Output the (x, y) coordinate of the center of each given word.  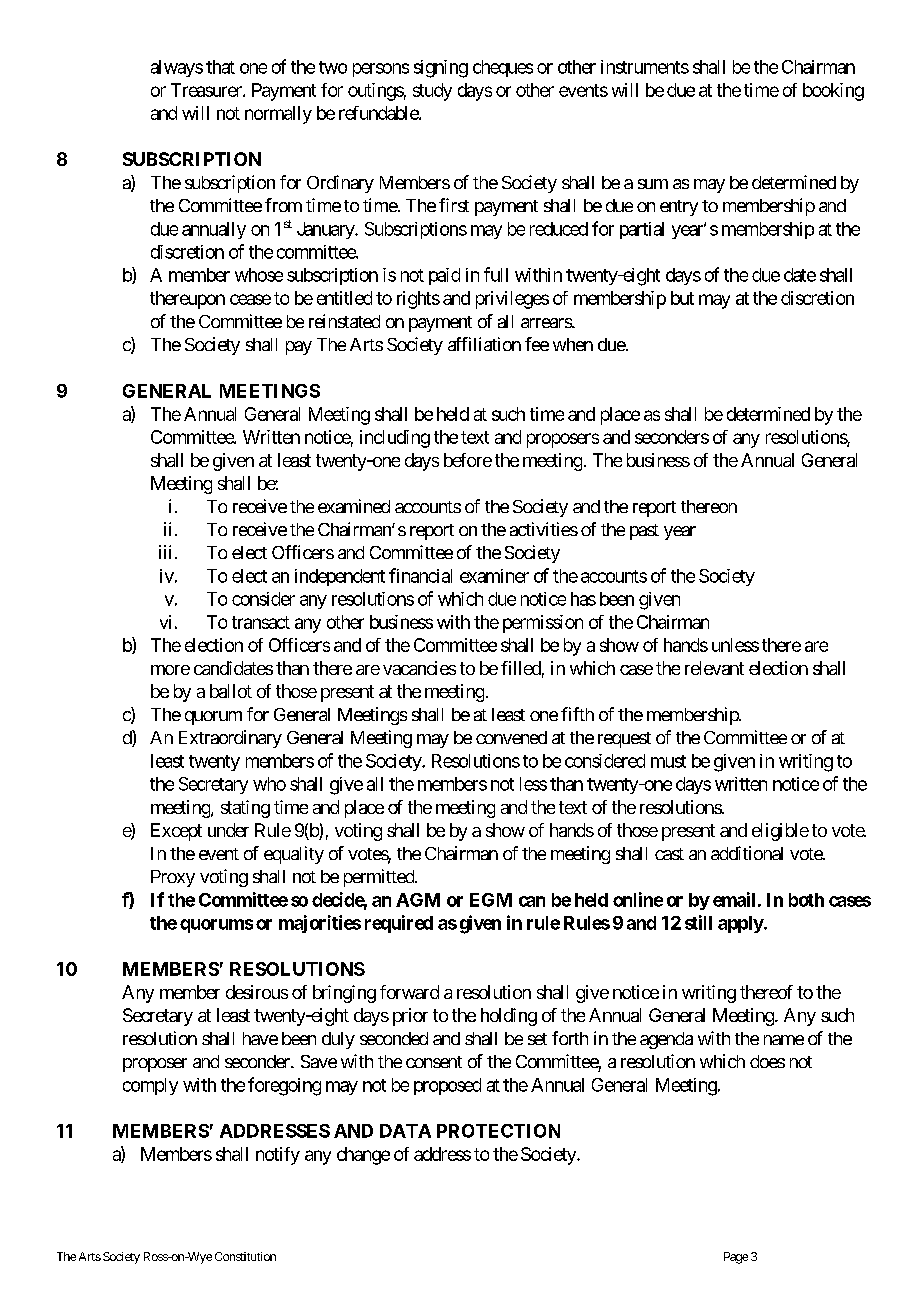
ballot (231, 691)
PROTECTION (498, 1131)
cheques (503, 68)
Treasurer (207, 90)
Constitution (245, 1256)
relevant (714, 668)
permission (543, 624)
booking (833, 92)
